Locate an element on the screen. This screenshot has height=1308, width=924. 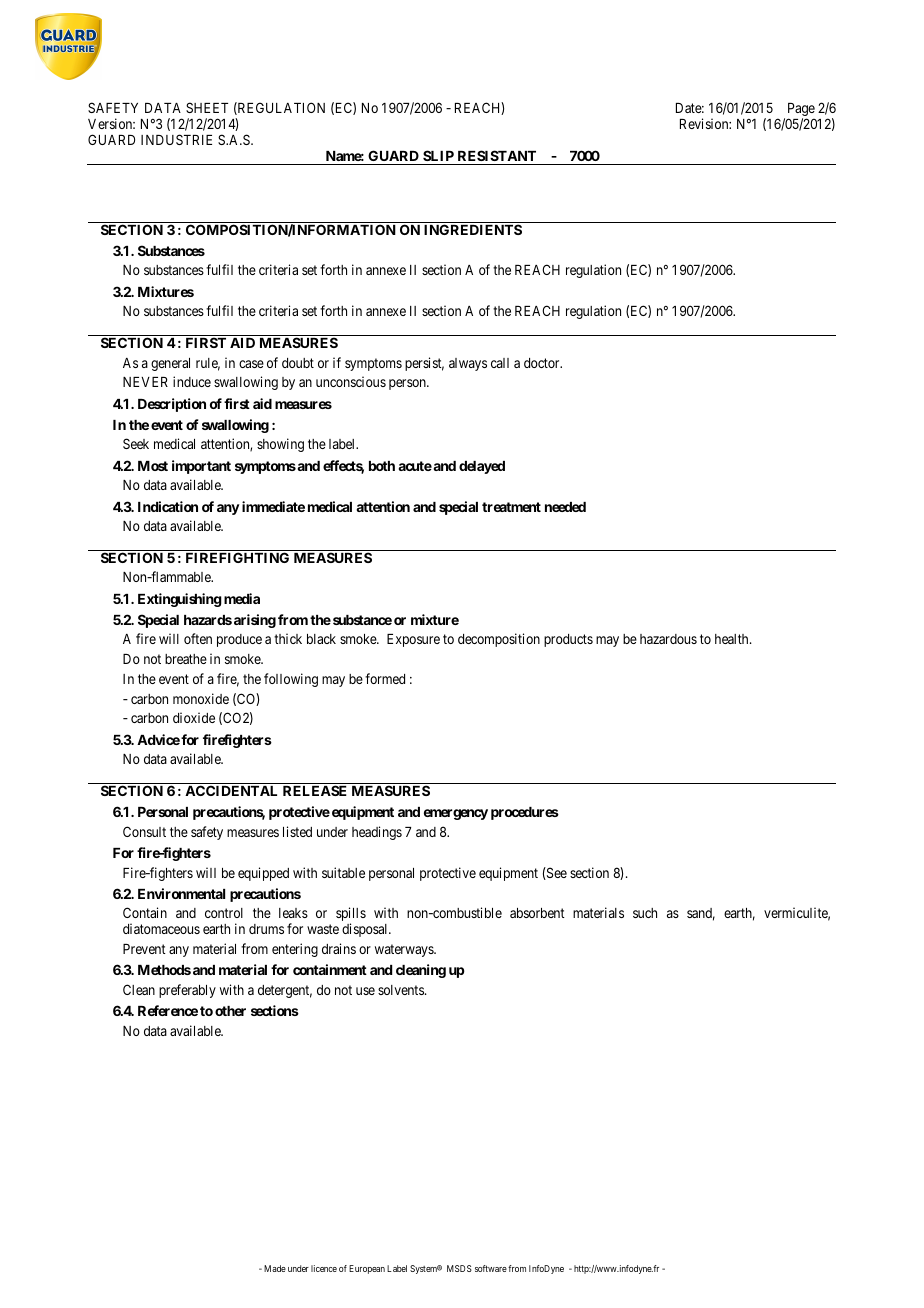
MSDS is located at coordinates (459, 1268).
